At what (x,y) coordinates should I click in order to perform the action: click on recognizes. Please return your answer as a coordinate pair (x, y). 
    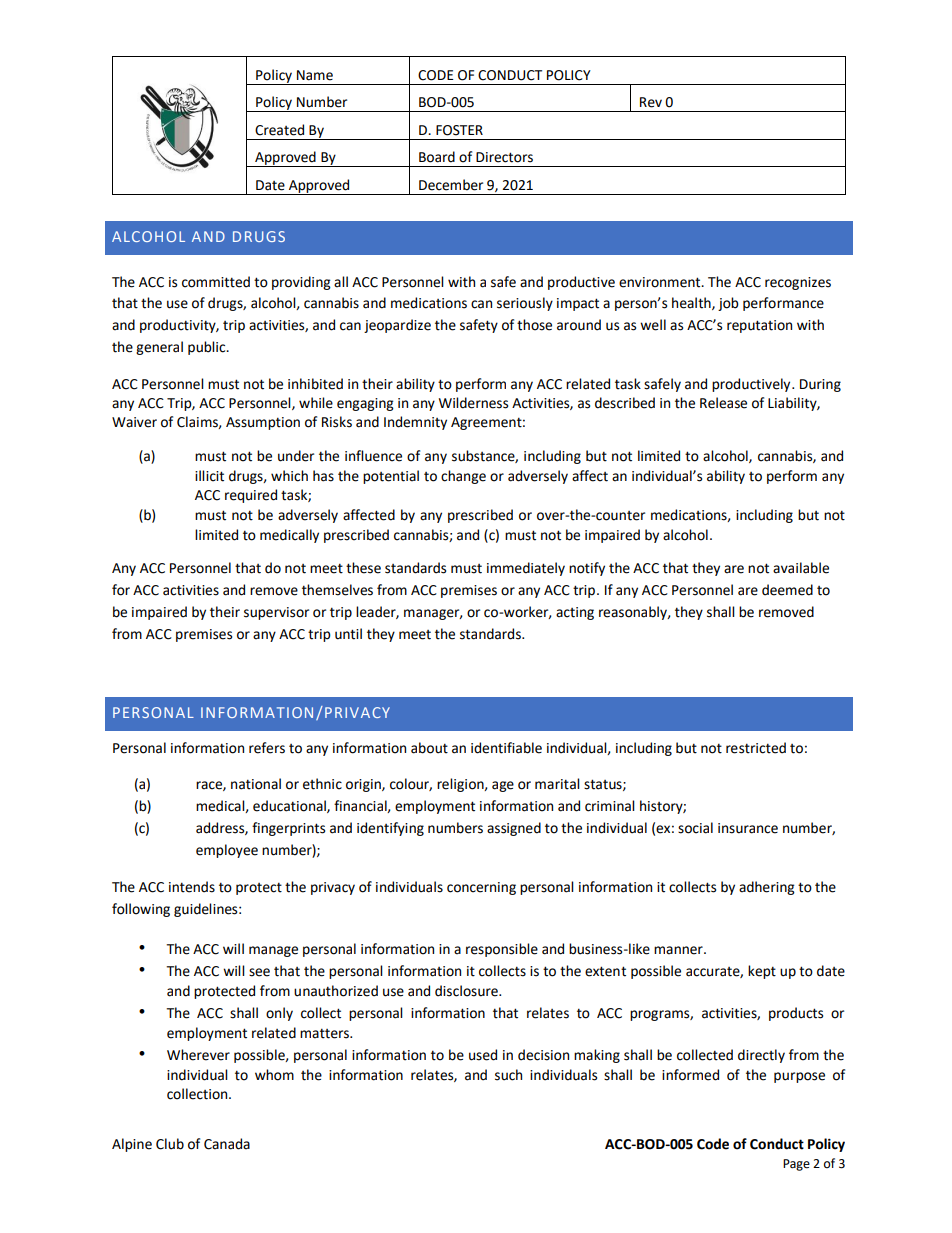
    Looking at the image, I should click on (798, 283).
